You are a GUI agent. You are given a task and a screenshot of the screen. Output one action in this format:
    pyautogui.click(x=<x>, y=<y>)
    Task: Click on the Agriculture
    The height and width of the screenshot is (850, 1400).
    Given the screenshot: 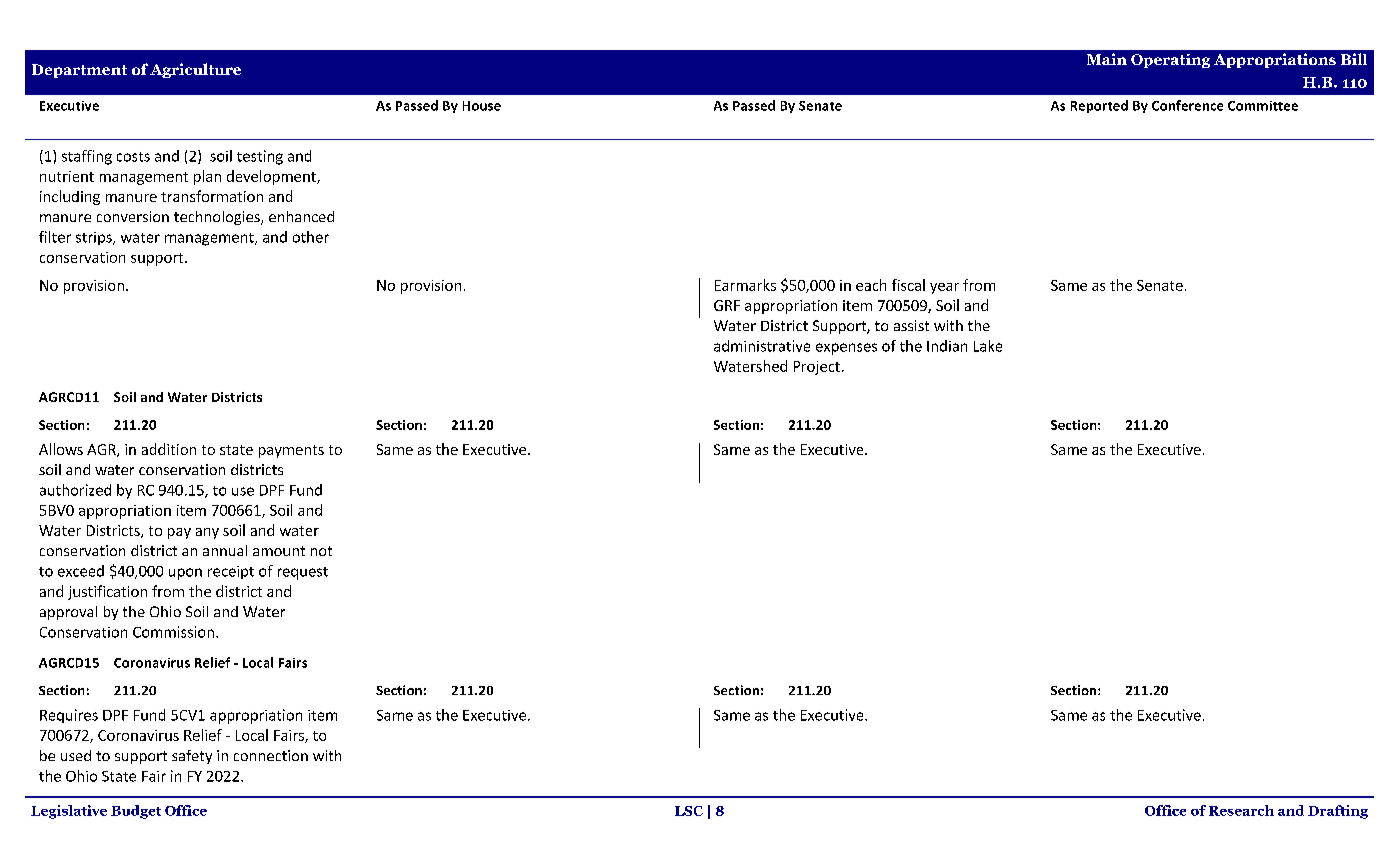 What is the action you would take?
    pyautogui.click(x=195, y=70)
